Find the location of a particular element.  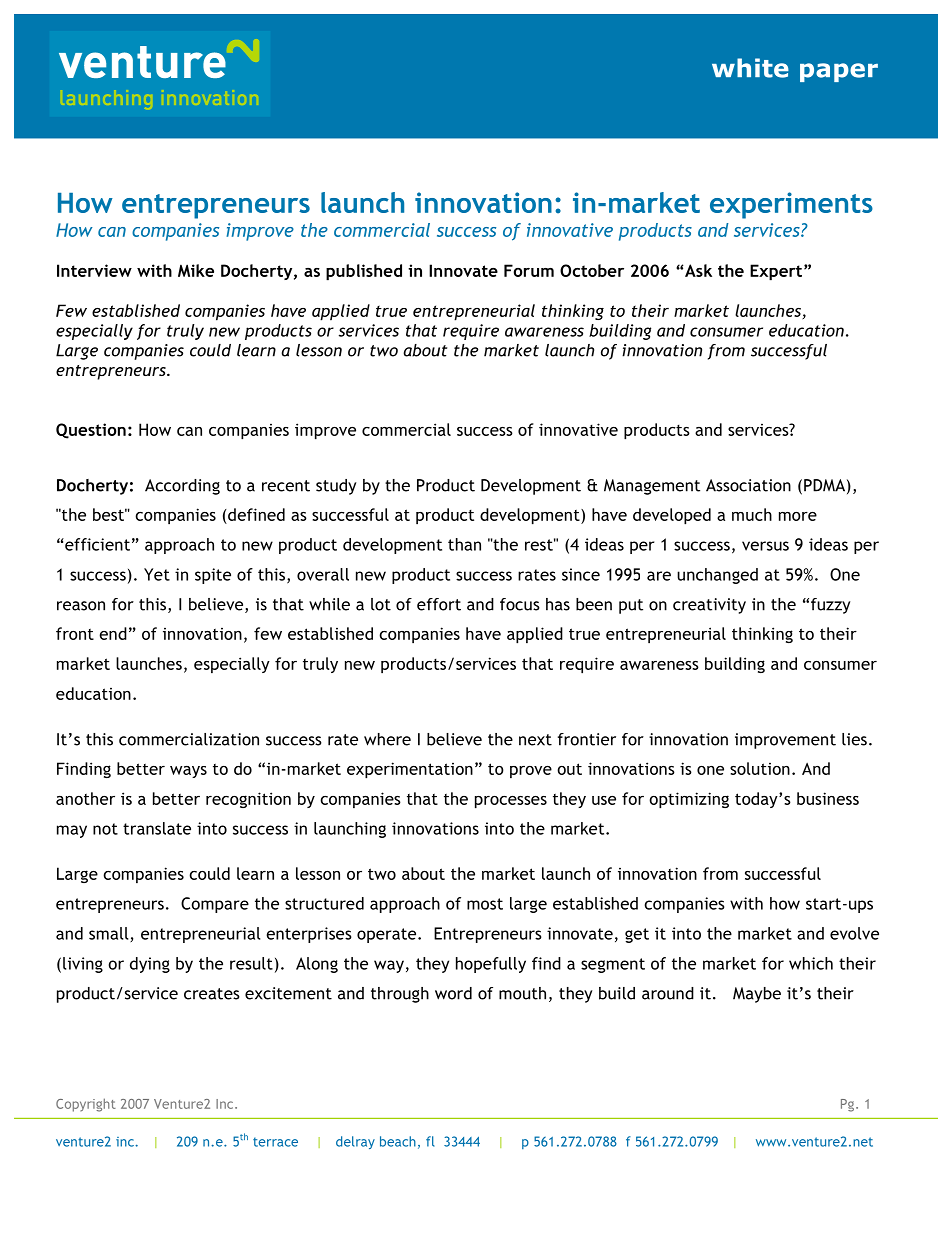

experimentation is located at coordinates (410, 770).
